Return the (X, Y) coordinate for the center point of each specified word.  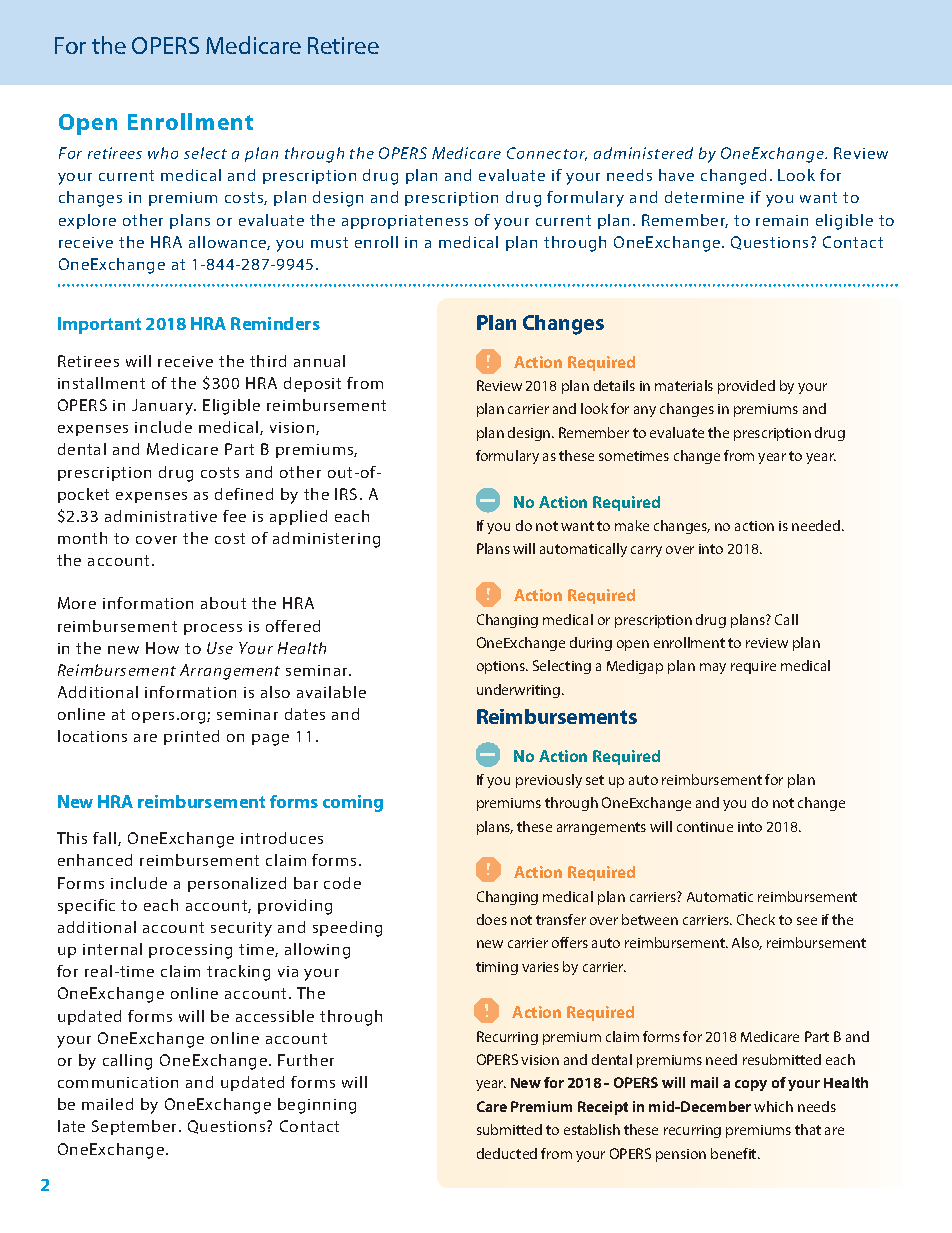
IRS (346, 494)
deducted (507, 1153)
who (163, 153)
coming (353, 803)
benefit (735, 1153)
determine (704, 197)
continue (705, 827)
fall (106, 839)
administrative (161, 516)
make (632, 525)
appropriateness (405, 222)
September (136, 1127)
